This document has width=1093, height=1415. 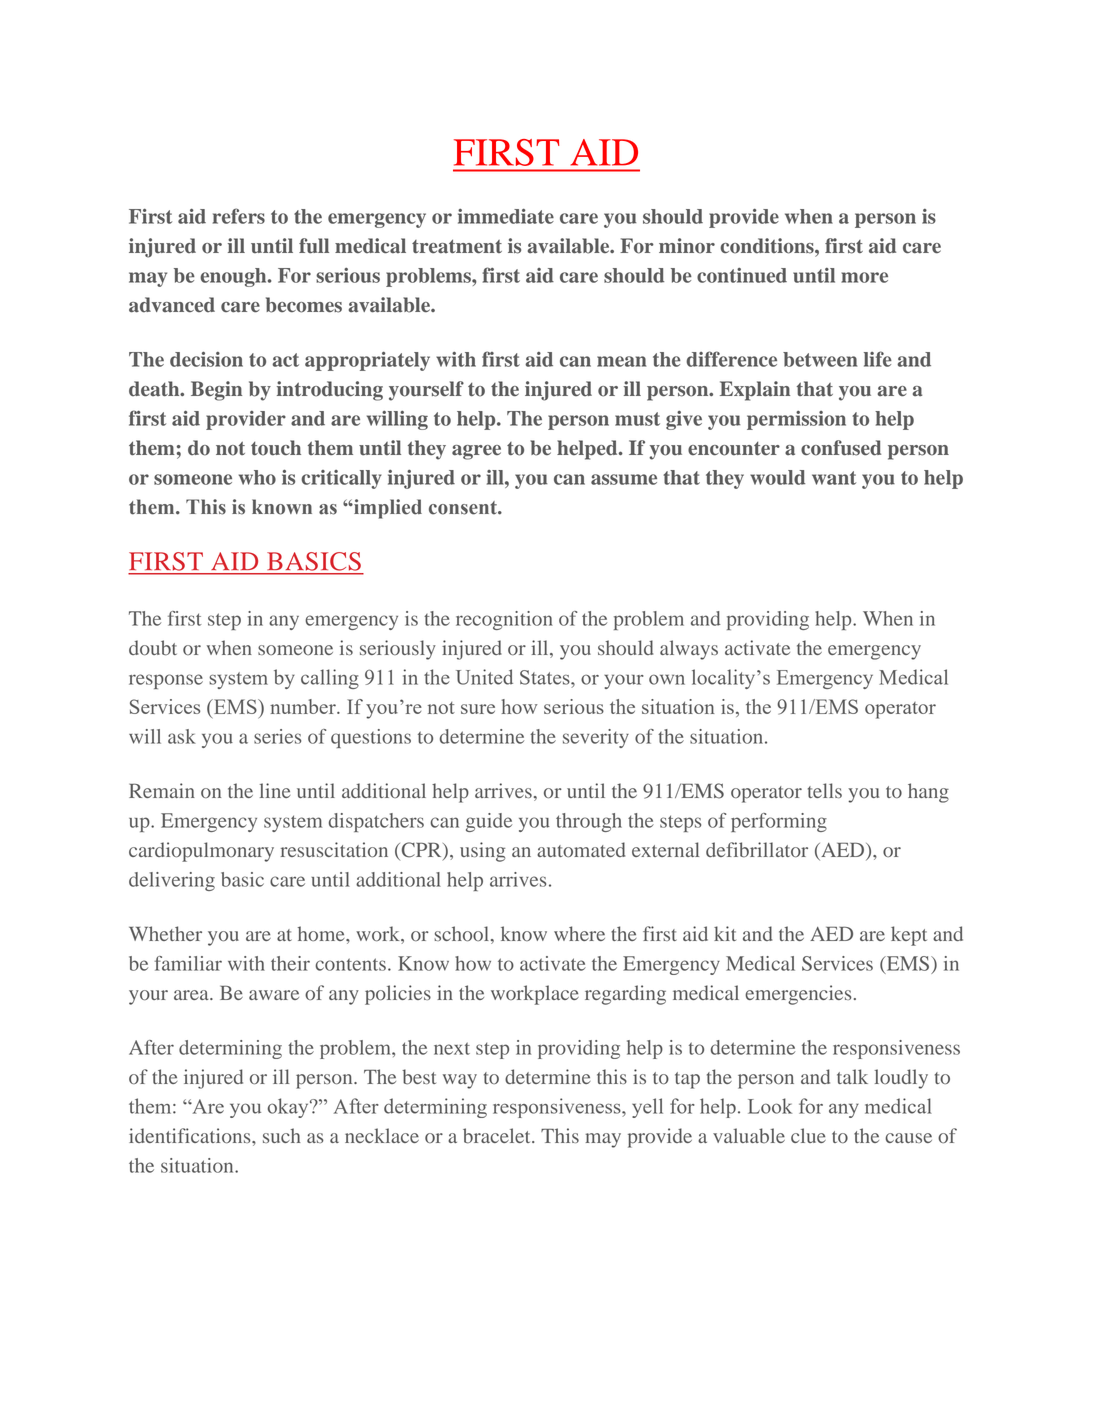 What do you see at coordinates (282, 1135) in the document?
I see `such` at bounding box center [282, 1135].
